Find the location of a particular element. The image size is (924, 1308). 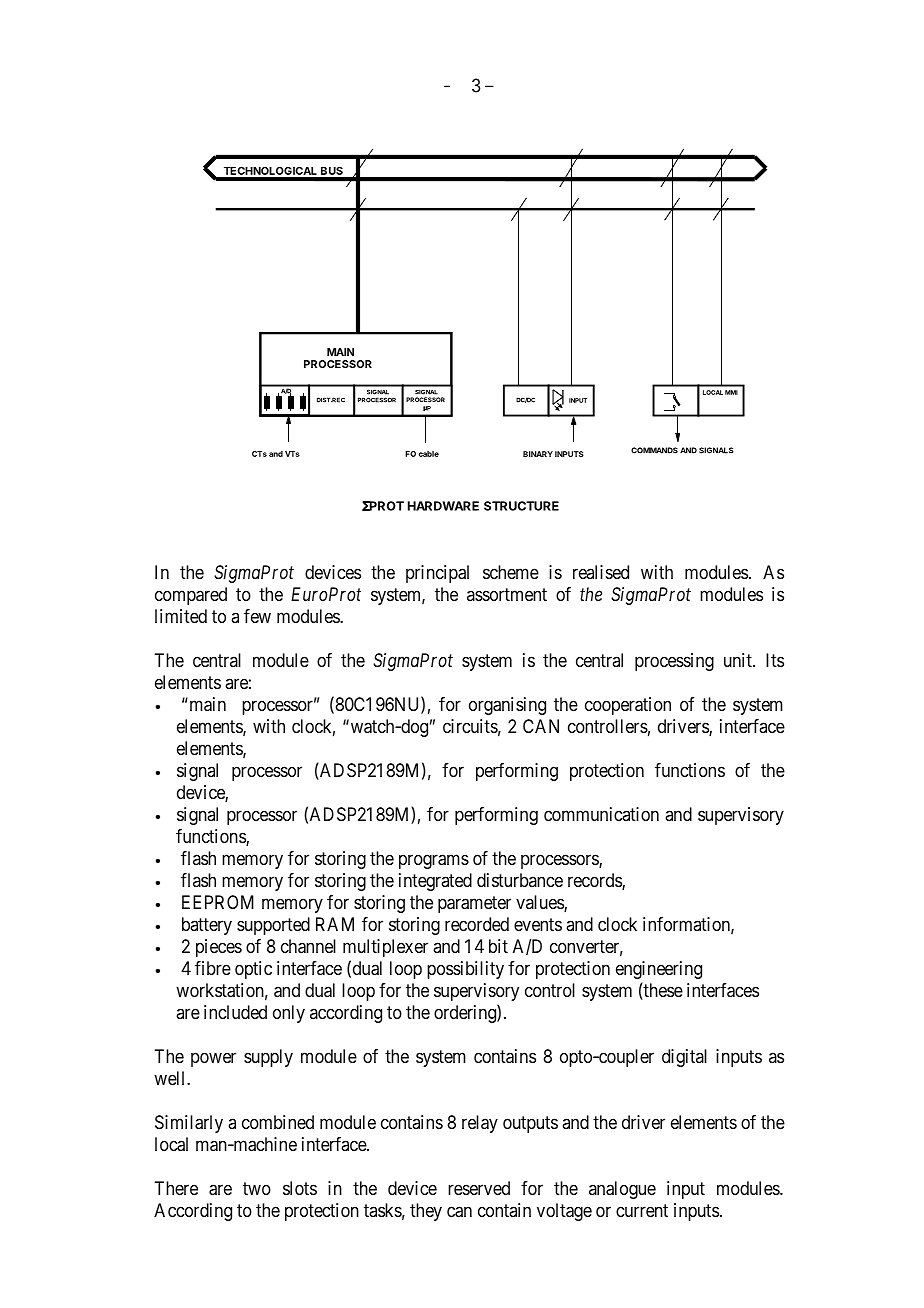

communication is located at coordinates (601, 814).
